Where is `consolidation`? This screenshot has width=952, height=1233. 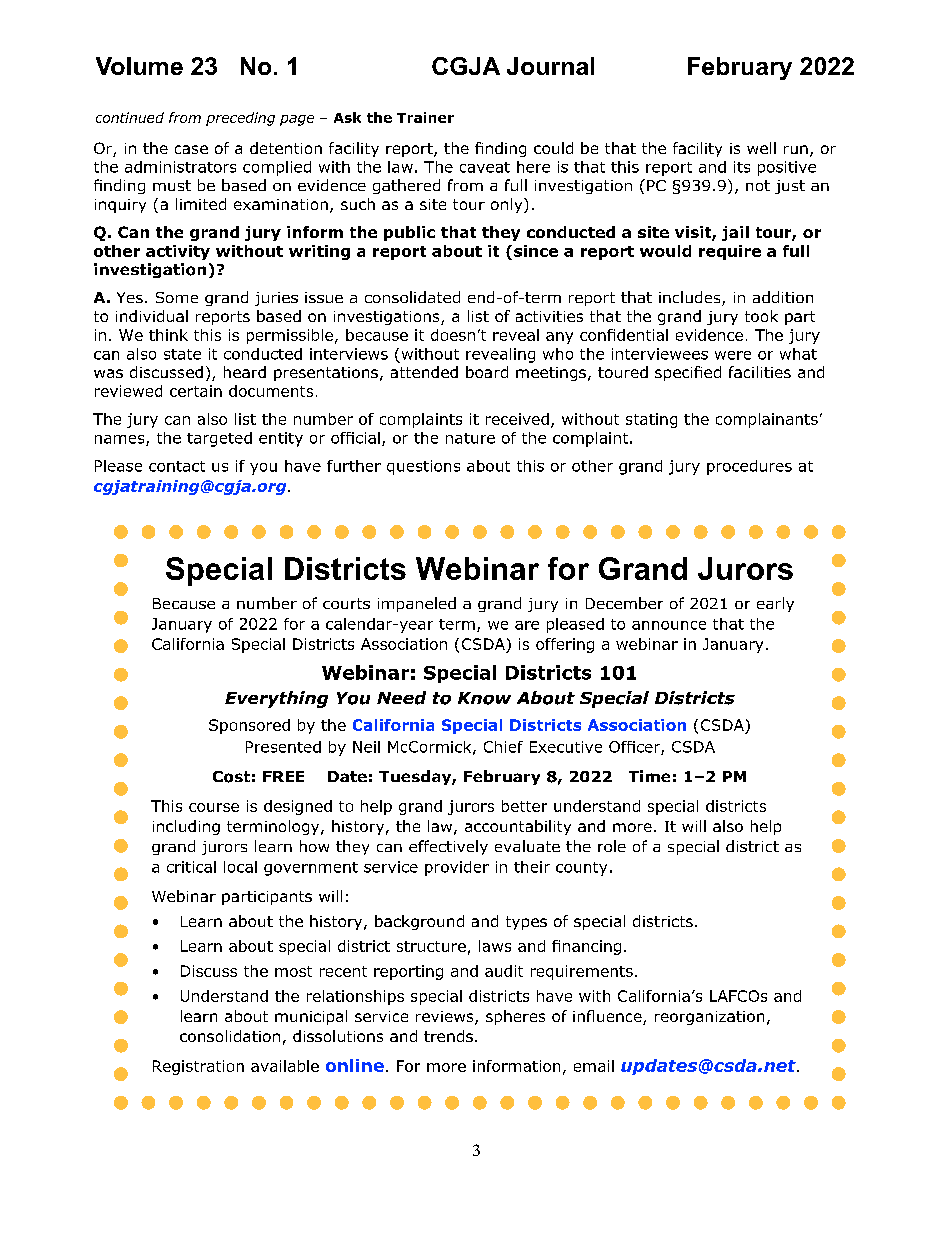
consolidation is located at coordinates (230, 1036).
